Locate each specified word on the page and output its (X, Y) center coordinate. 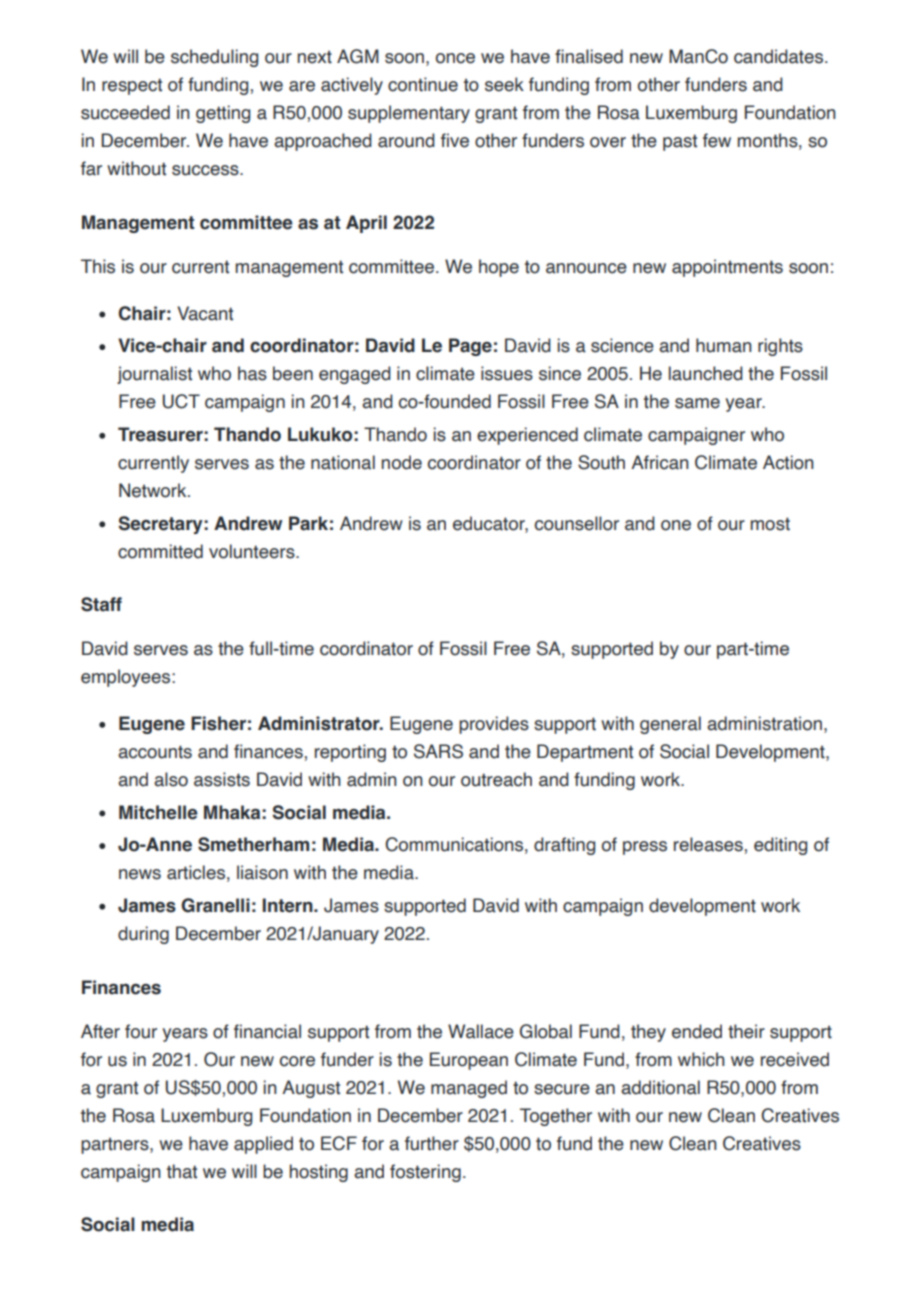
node (401, 462)
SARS (438, 751)
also (171, 779)
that (182, 1171)
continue (423, 84)
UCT (181, 401)
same (697, 403)
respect (132, 86)
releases (708, 844)
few (717, 140)
